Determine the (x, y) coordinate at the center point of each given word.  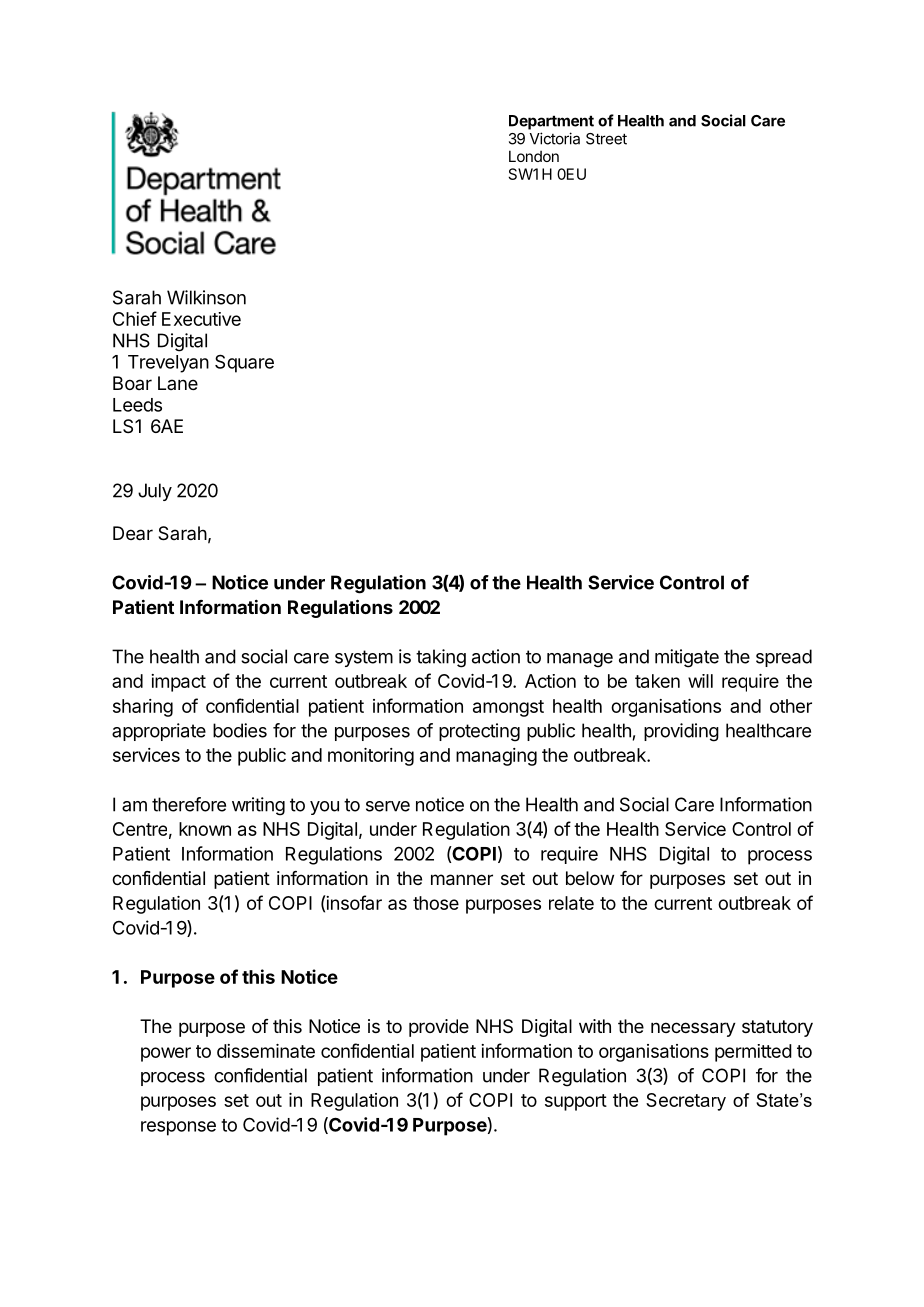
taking (441, 658)
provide (439, 1028)
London (534, 156)
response (178, 1128)
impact (178, 683)
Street (606, 139)
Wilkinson (206, 297)
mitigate (687, 658)
